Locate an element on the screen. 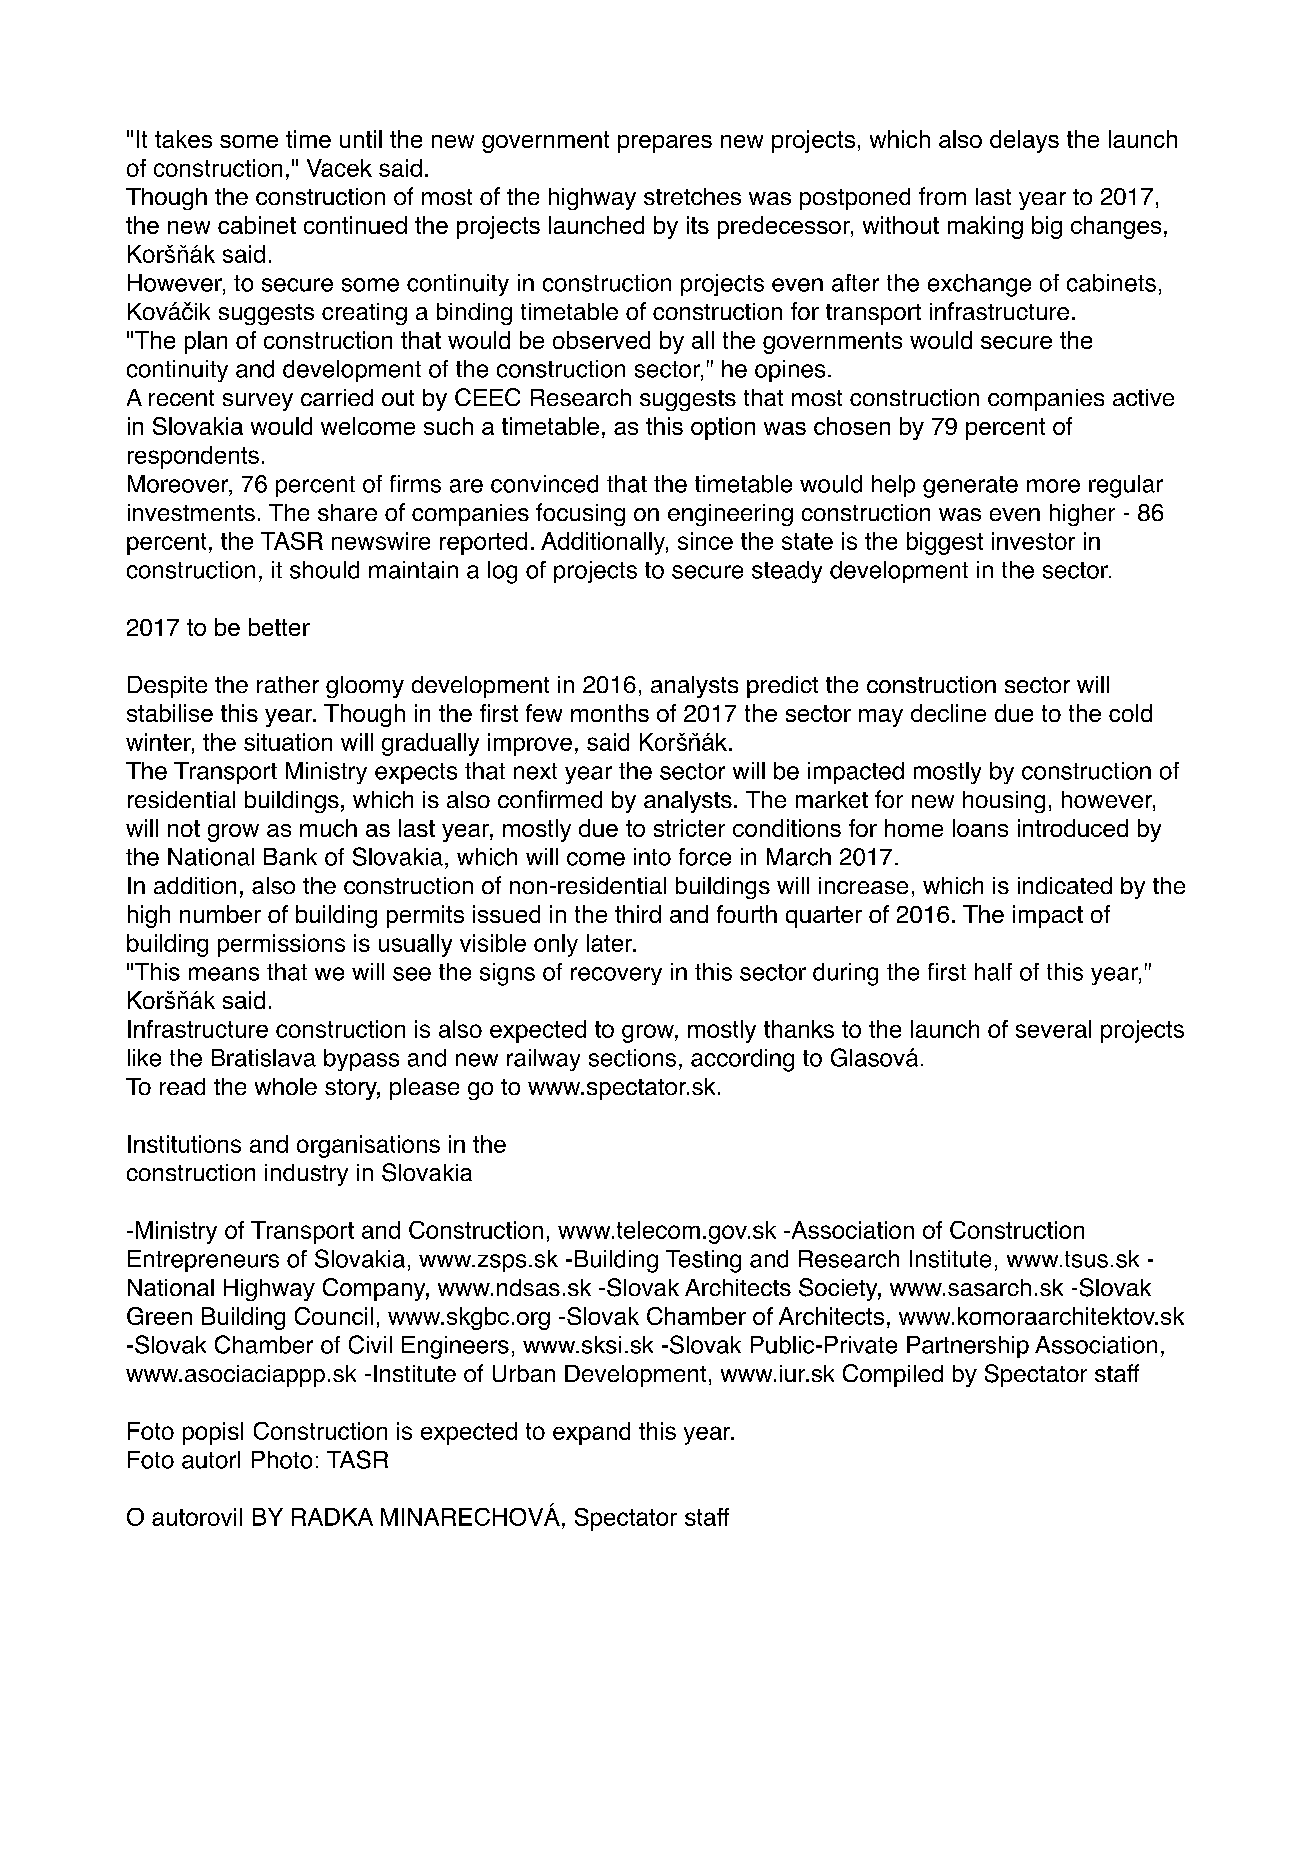  stricter is located at coordinates (689, 828).
